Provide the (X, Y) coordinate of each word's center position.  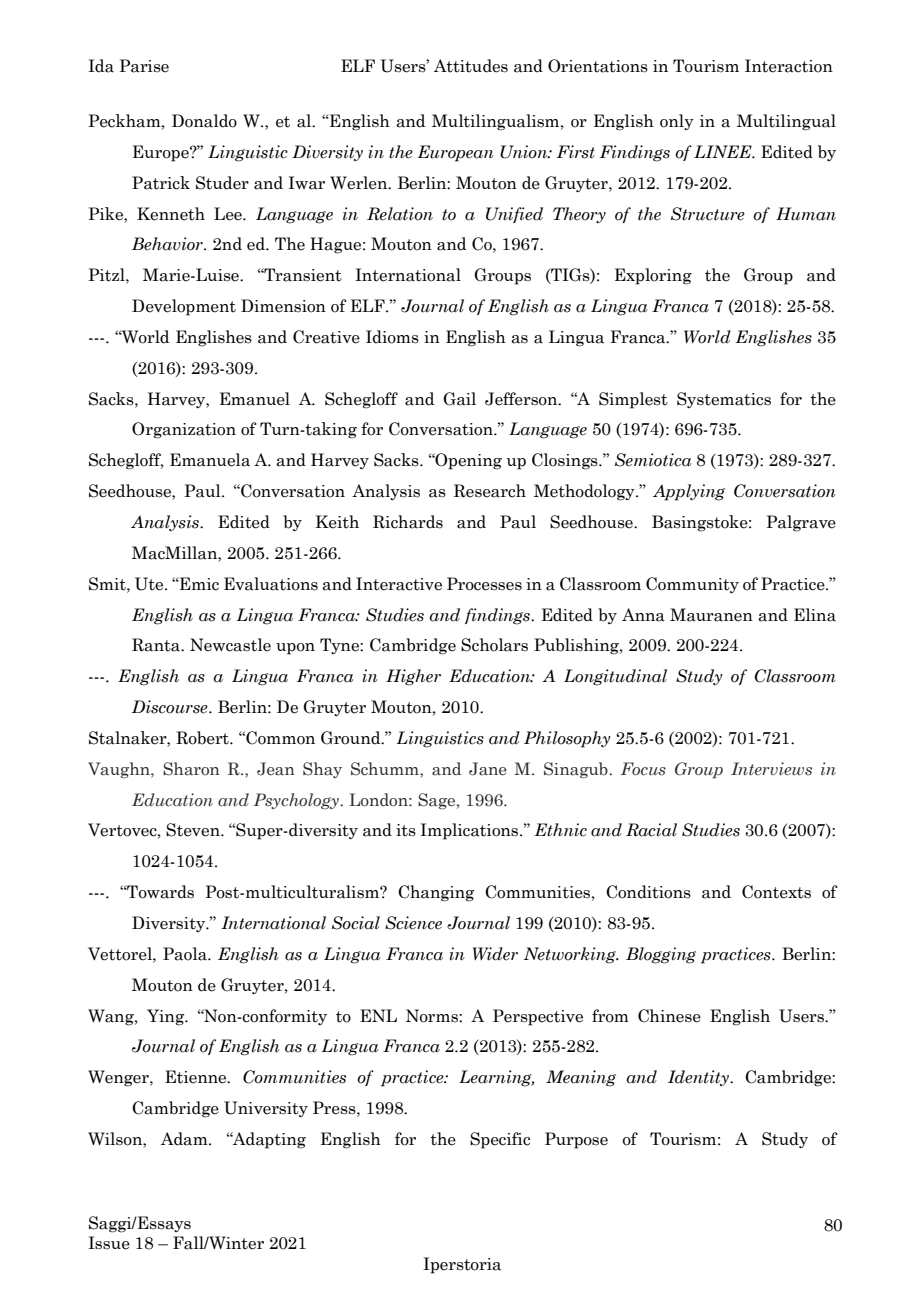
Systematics (724, 400)
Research (490, 491)
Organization (184, 430)
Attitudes (471, 66)
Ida (101, 66)
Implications (470, 831)
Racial (651, 830)
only (677, 122)
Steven (194, 830)
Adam (185, 1139)
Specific (500, 1140)
